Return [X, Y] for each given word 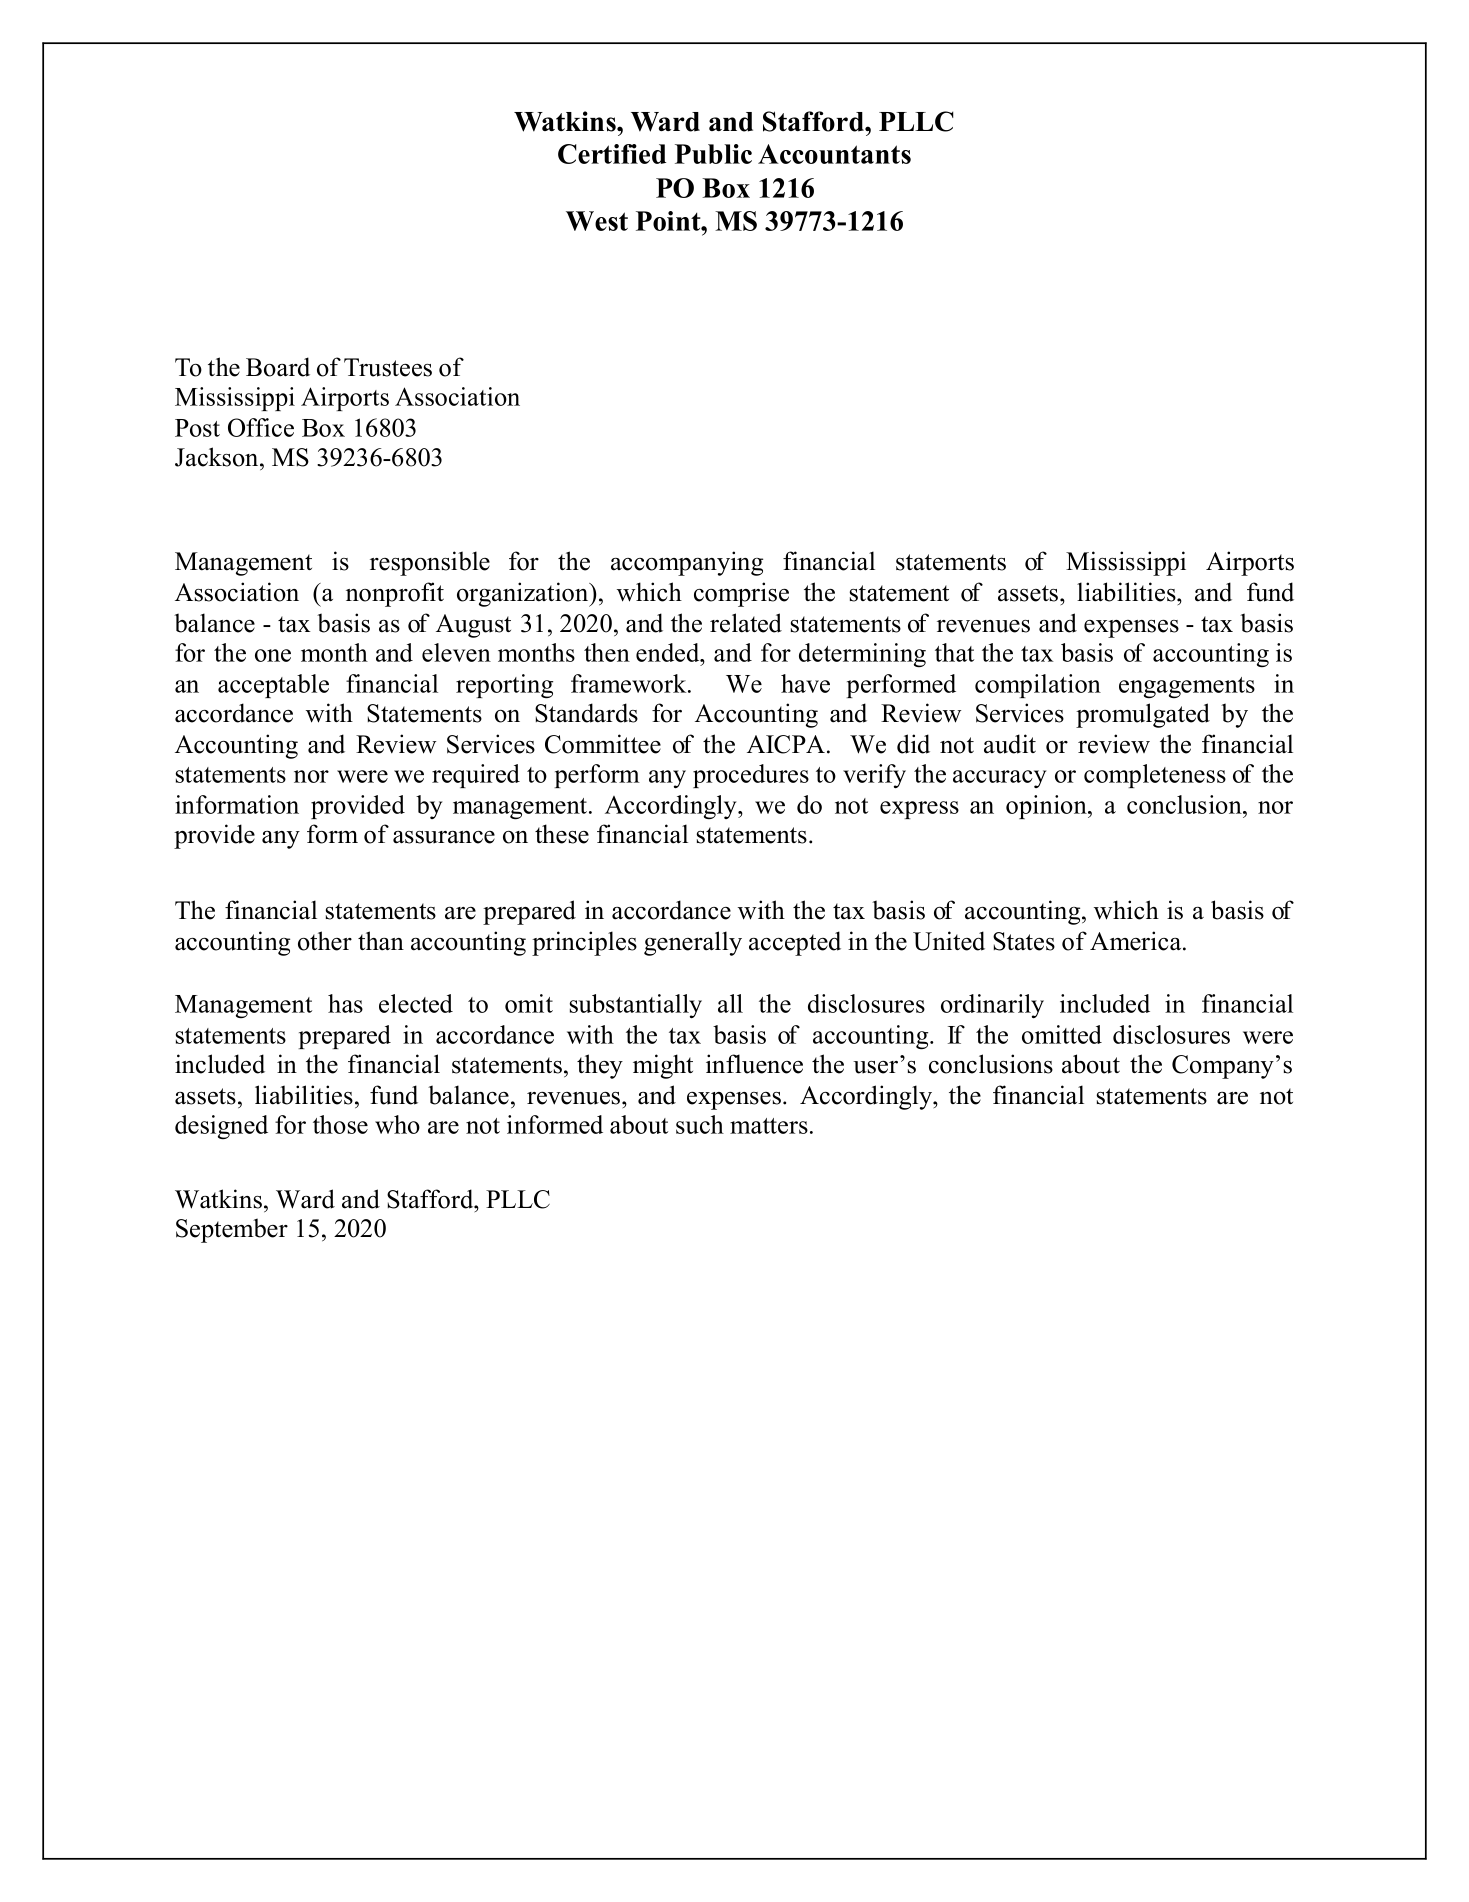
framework [630, 683]
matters [769, 1126]
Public [713, 154]
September [232, 1230]
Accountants [834, 154]
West [597, 221]
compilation [1038, 686]
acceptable [273, 686]
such [700, 1124]
